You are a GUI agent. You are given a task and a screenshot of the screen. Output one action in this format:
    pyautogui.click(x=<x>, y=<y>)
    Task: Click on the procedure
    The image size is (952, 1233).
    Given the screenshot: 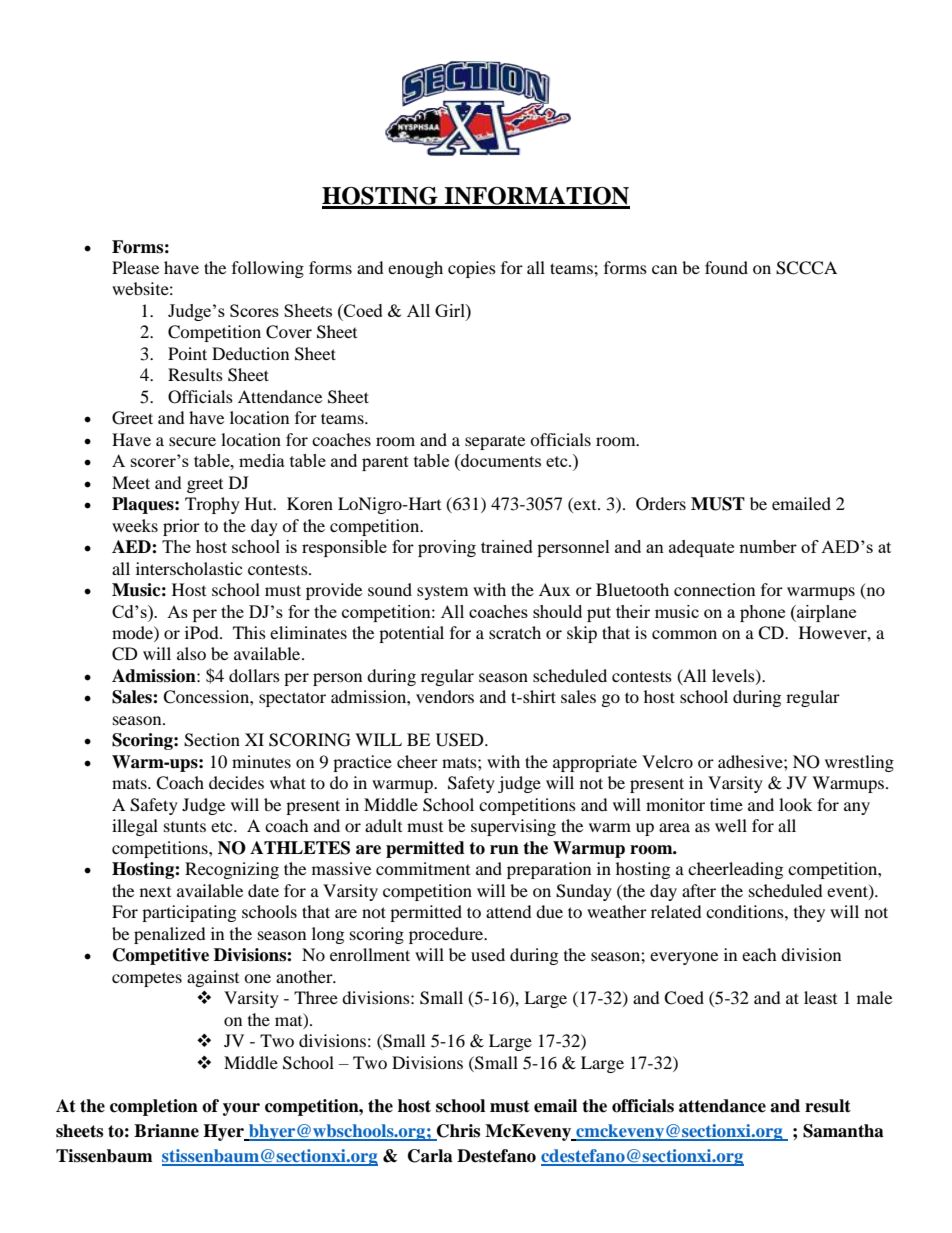 What is the action you would take?
    pyautogui.click(x=447, y=935)
